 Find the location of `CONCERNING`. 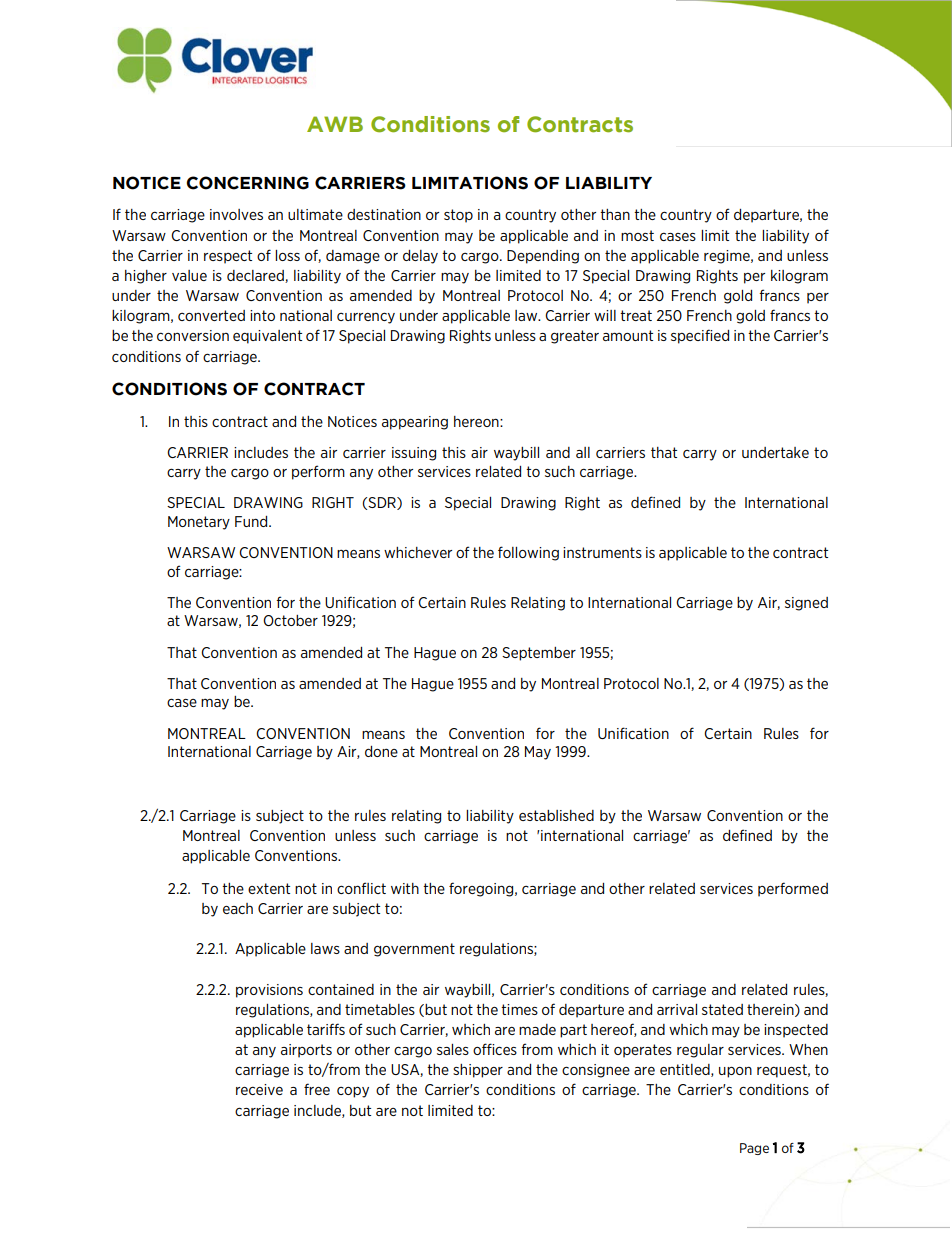

CONCERNING is located at coordinates (248, 183).
